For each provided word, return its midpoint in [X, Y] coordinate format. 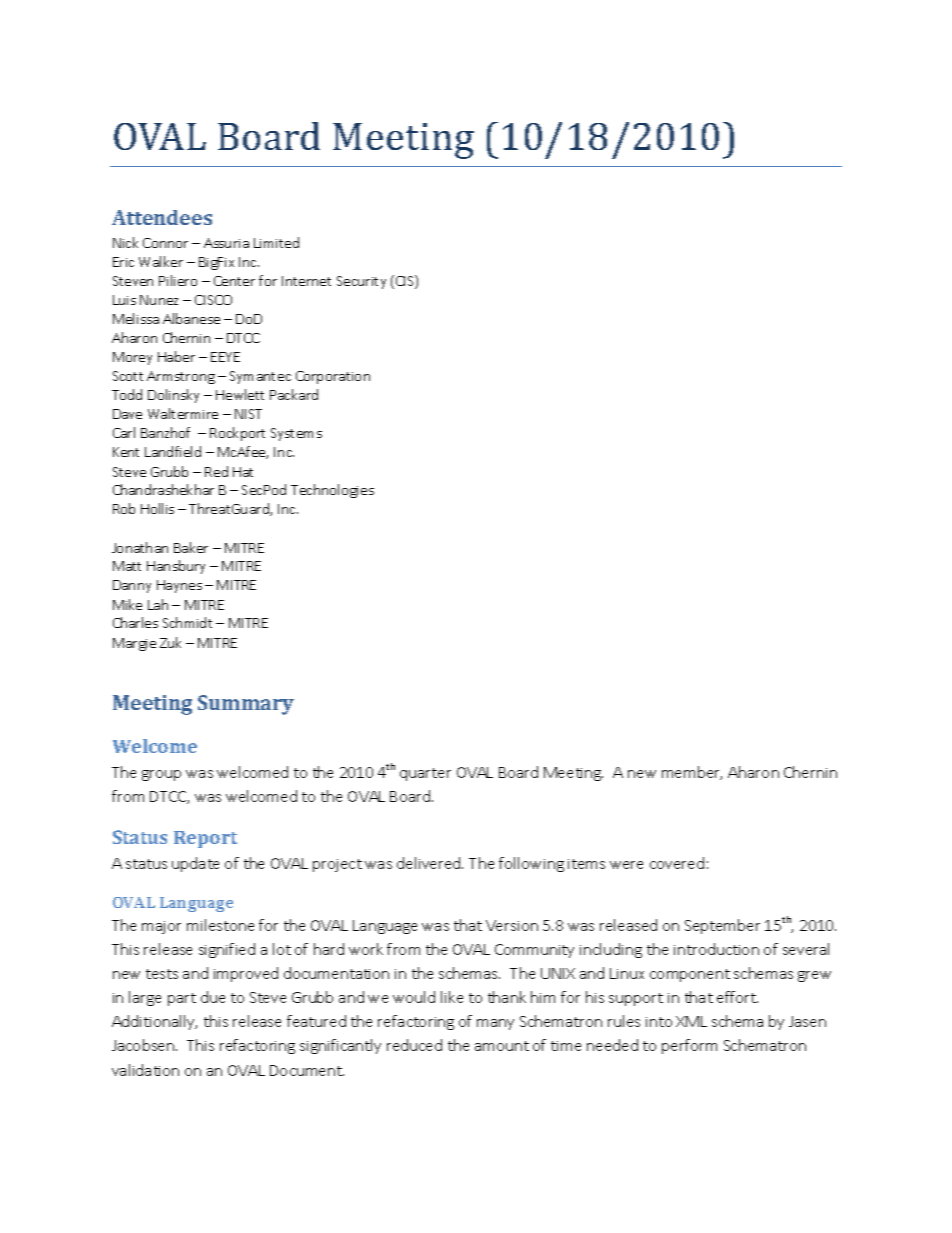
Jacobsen [144, 1045]
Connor [165, 243]
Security [361, 282]
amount [502, 1046]
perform [689, 1046]
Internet [306, 281]
